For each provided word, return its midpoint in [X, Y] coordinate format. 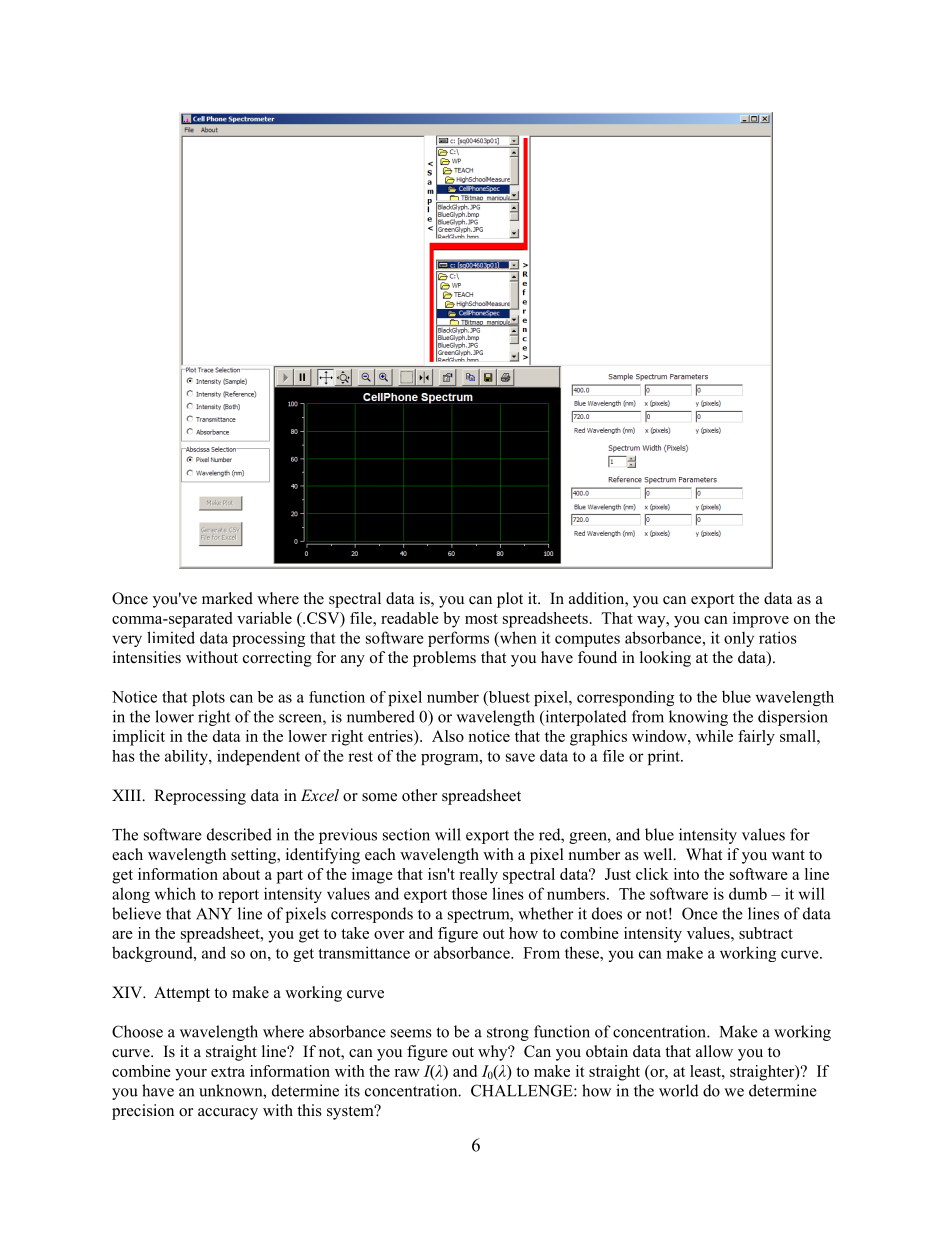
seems [411, 1033]
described [239, 834]
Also [448, 736]
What [704, 854]
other [419, 795]
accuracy [228, 1114]
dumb [748, 893]
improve [761, 620]
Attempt [182, 994]
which [175, 893]
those [469, 893]
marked [227, 598]
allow [714, 1051]
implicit [139, 738]
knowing [698, 718]
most [481, 619]
